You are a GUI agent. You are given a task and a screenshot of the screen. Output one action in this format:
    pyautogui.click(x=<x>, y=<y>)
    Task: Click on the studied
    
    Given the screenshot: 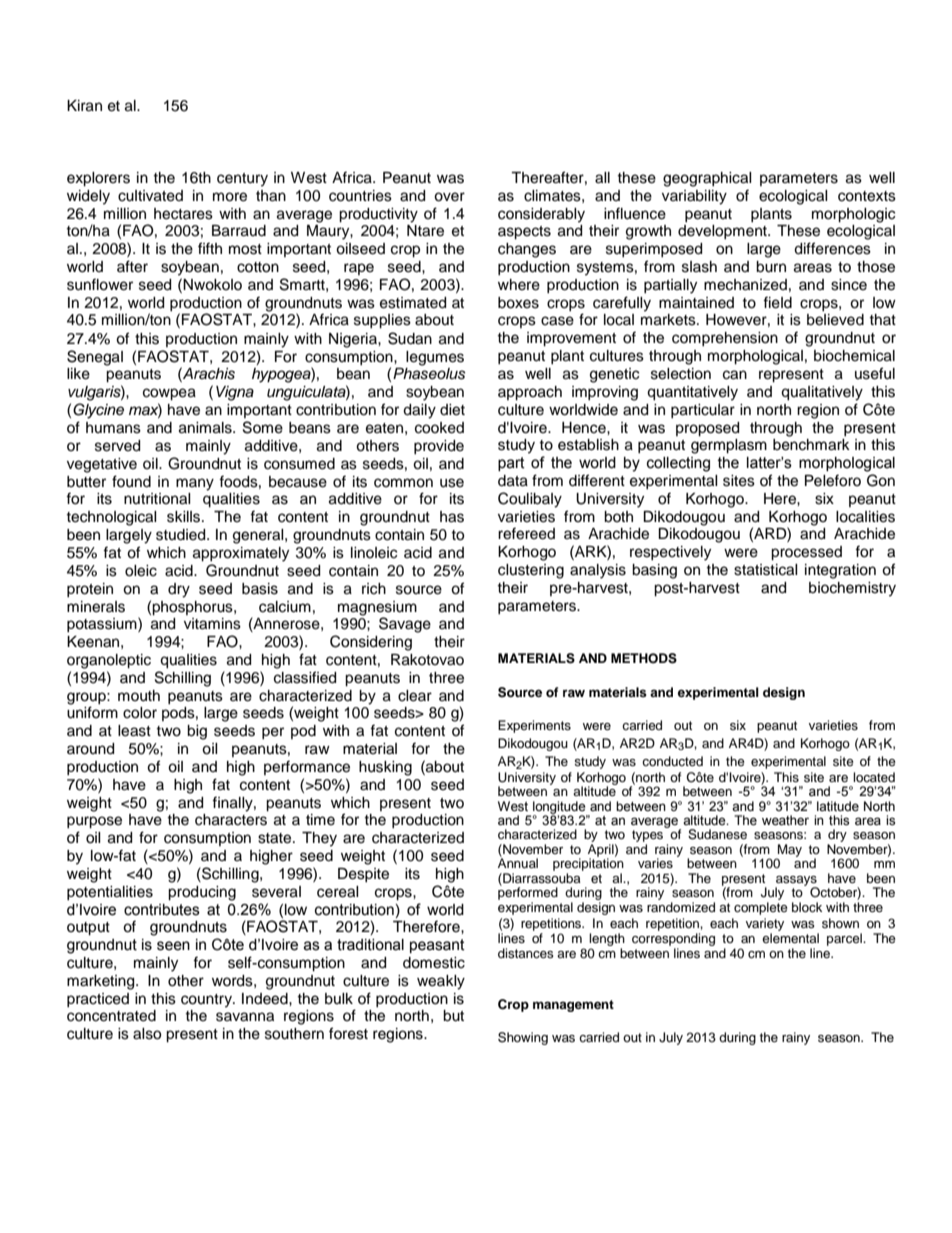 What is the action you would take?
    pyautogui.click(x=182, y=535)
